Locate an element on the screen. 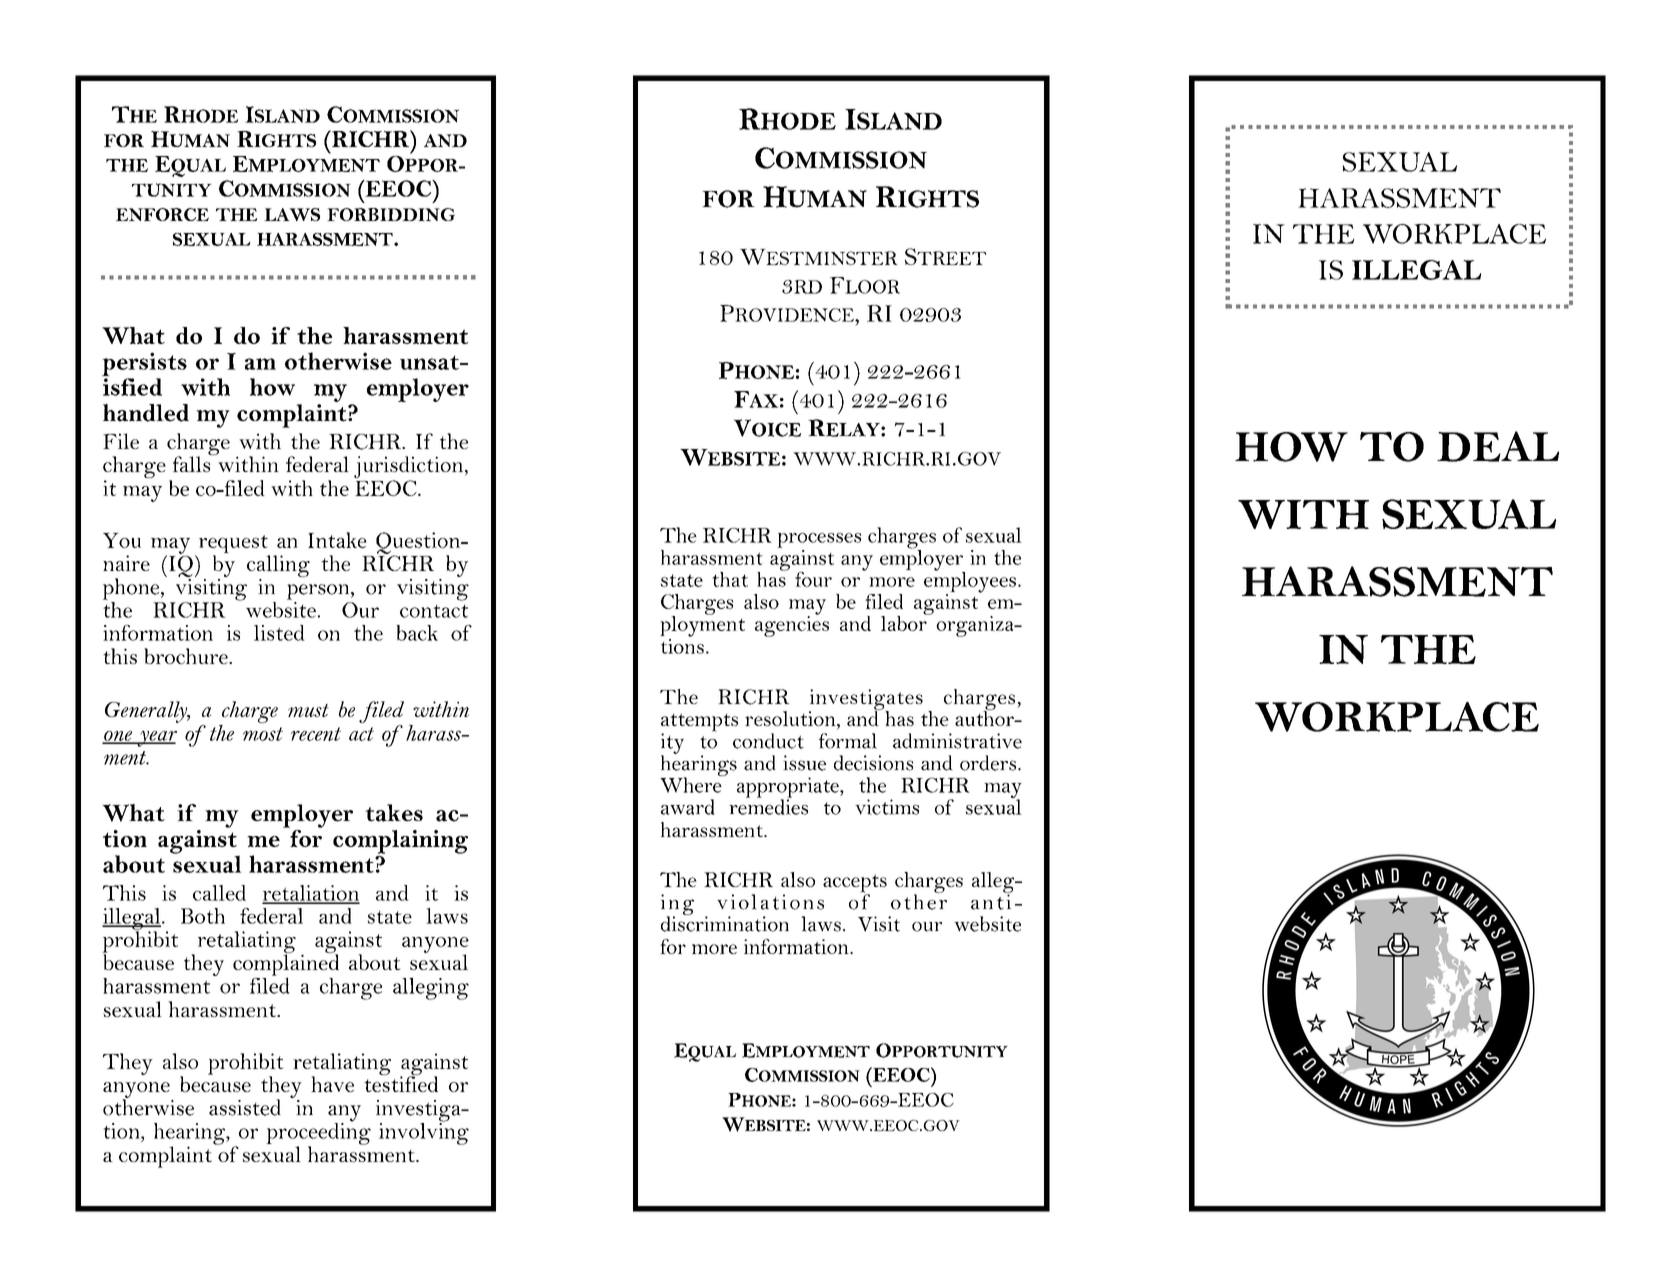 This screenshot has width=1666, height=1287. accepts is located at coordinates (855, 884).
